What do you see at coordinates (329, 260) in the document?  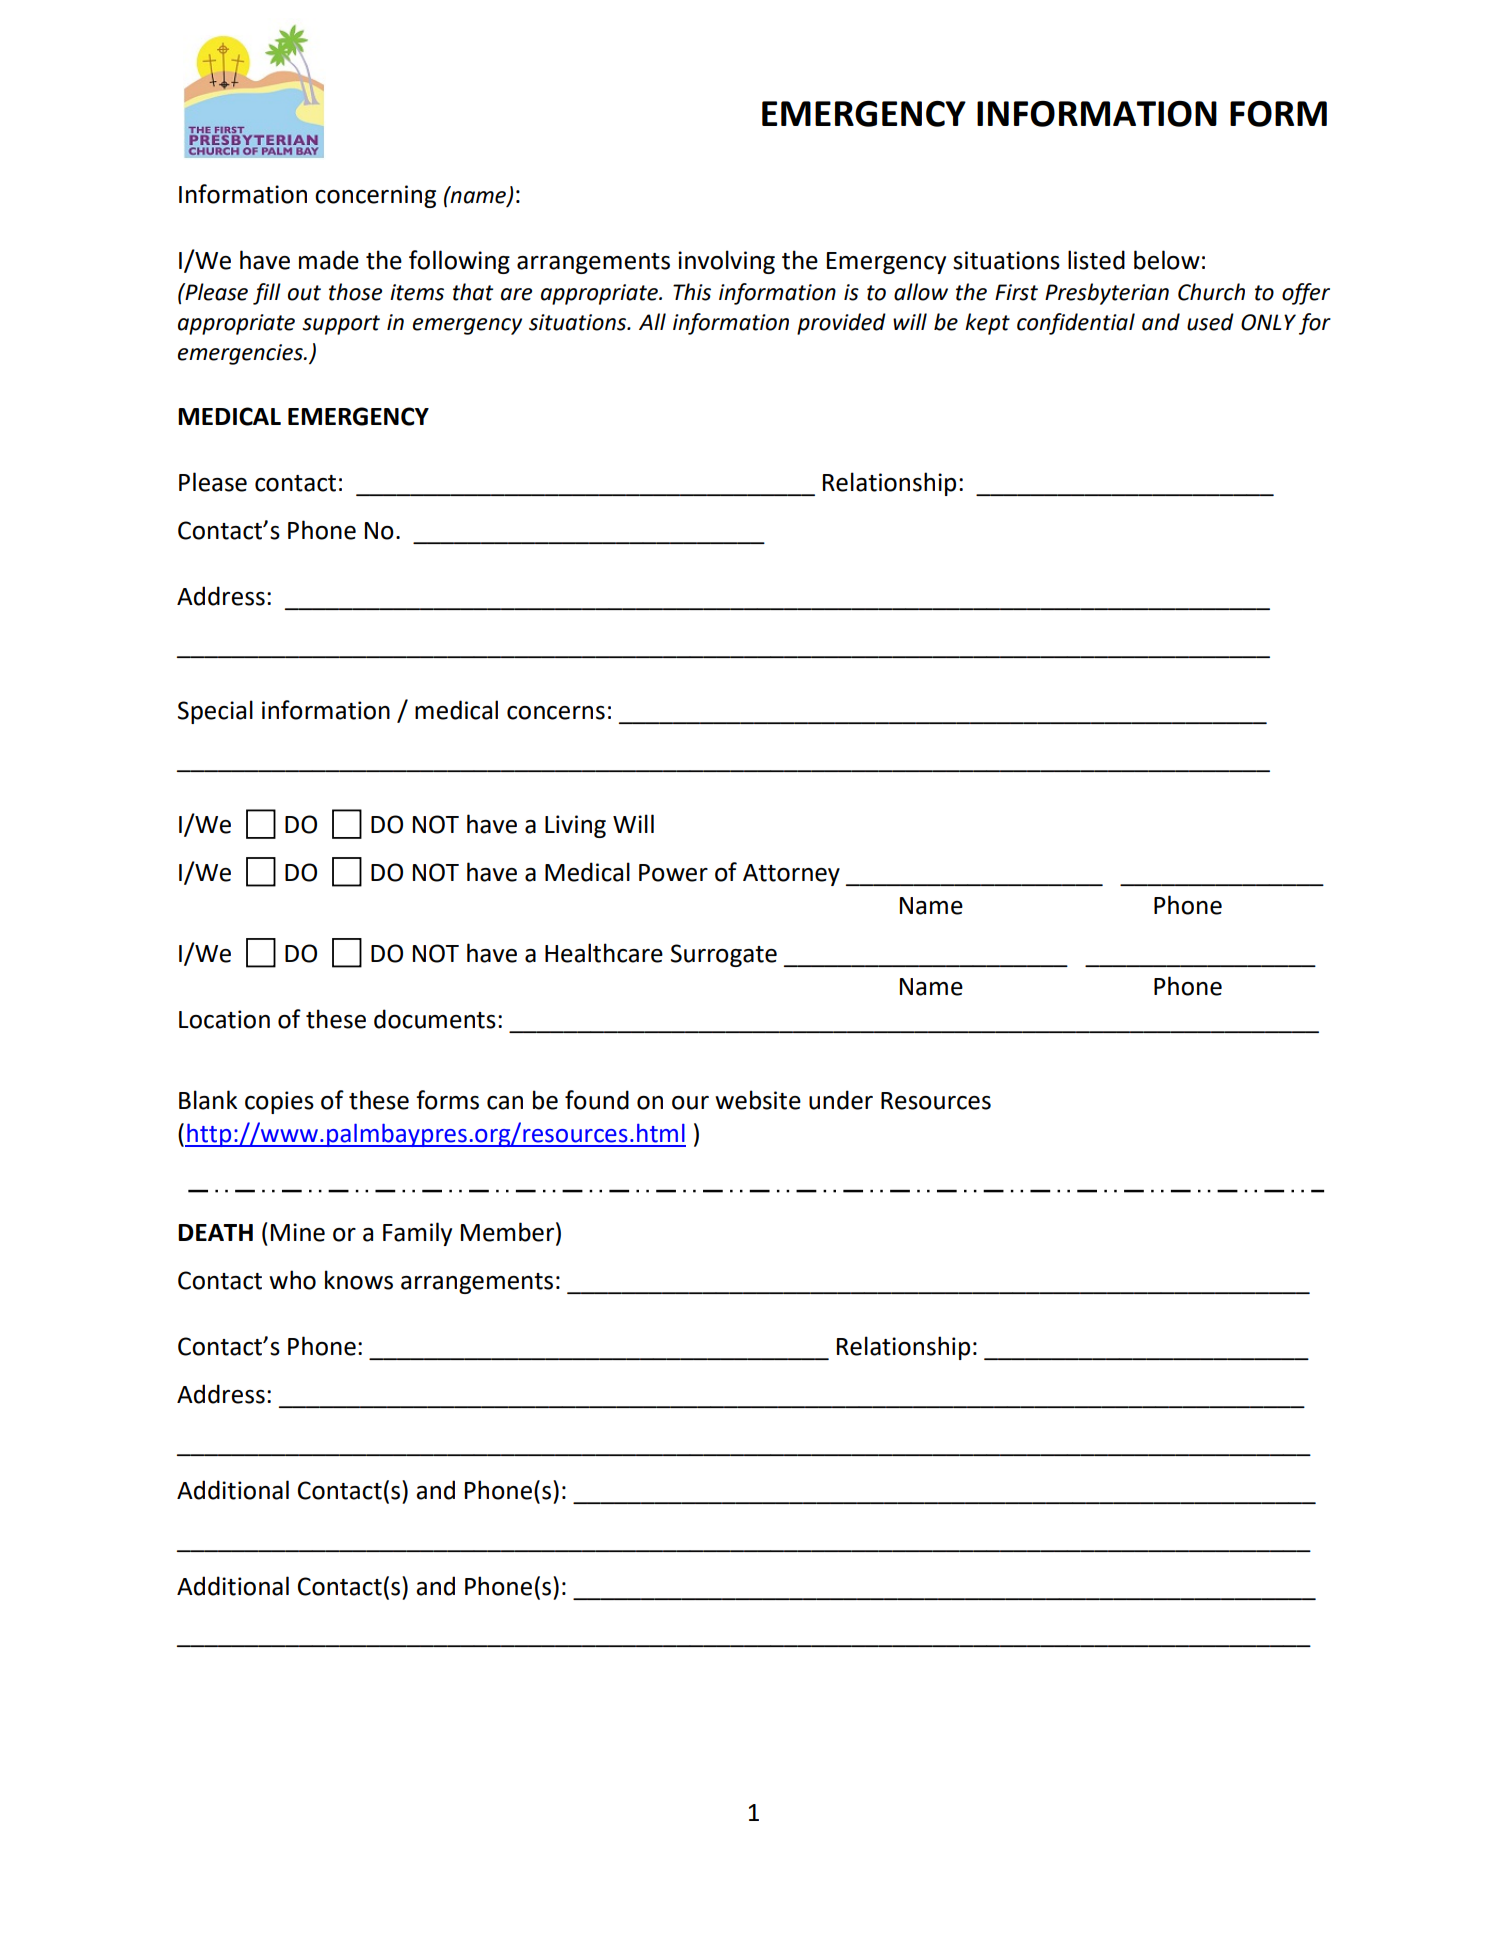 I see `made` at bounding box center [329, 260].
